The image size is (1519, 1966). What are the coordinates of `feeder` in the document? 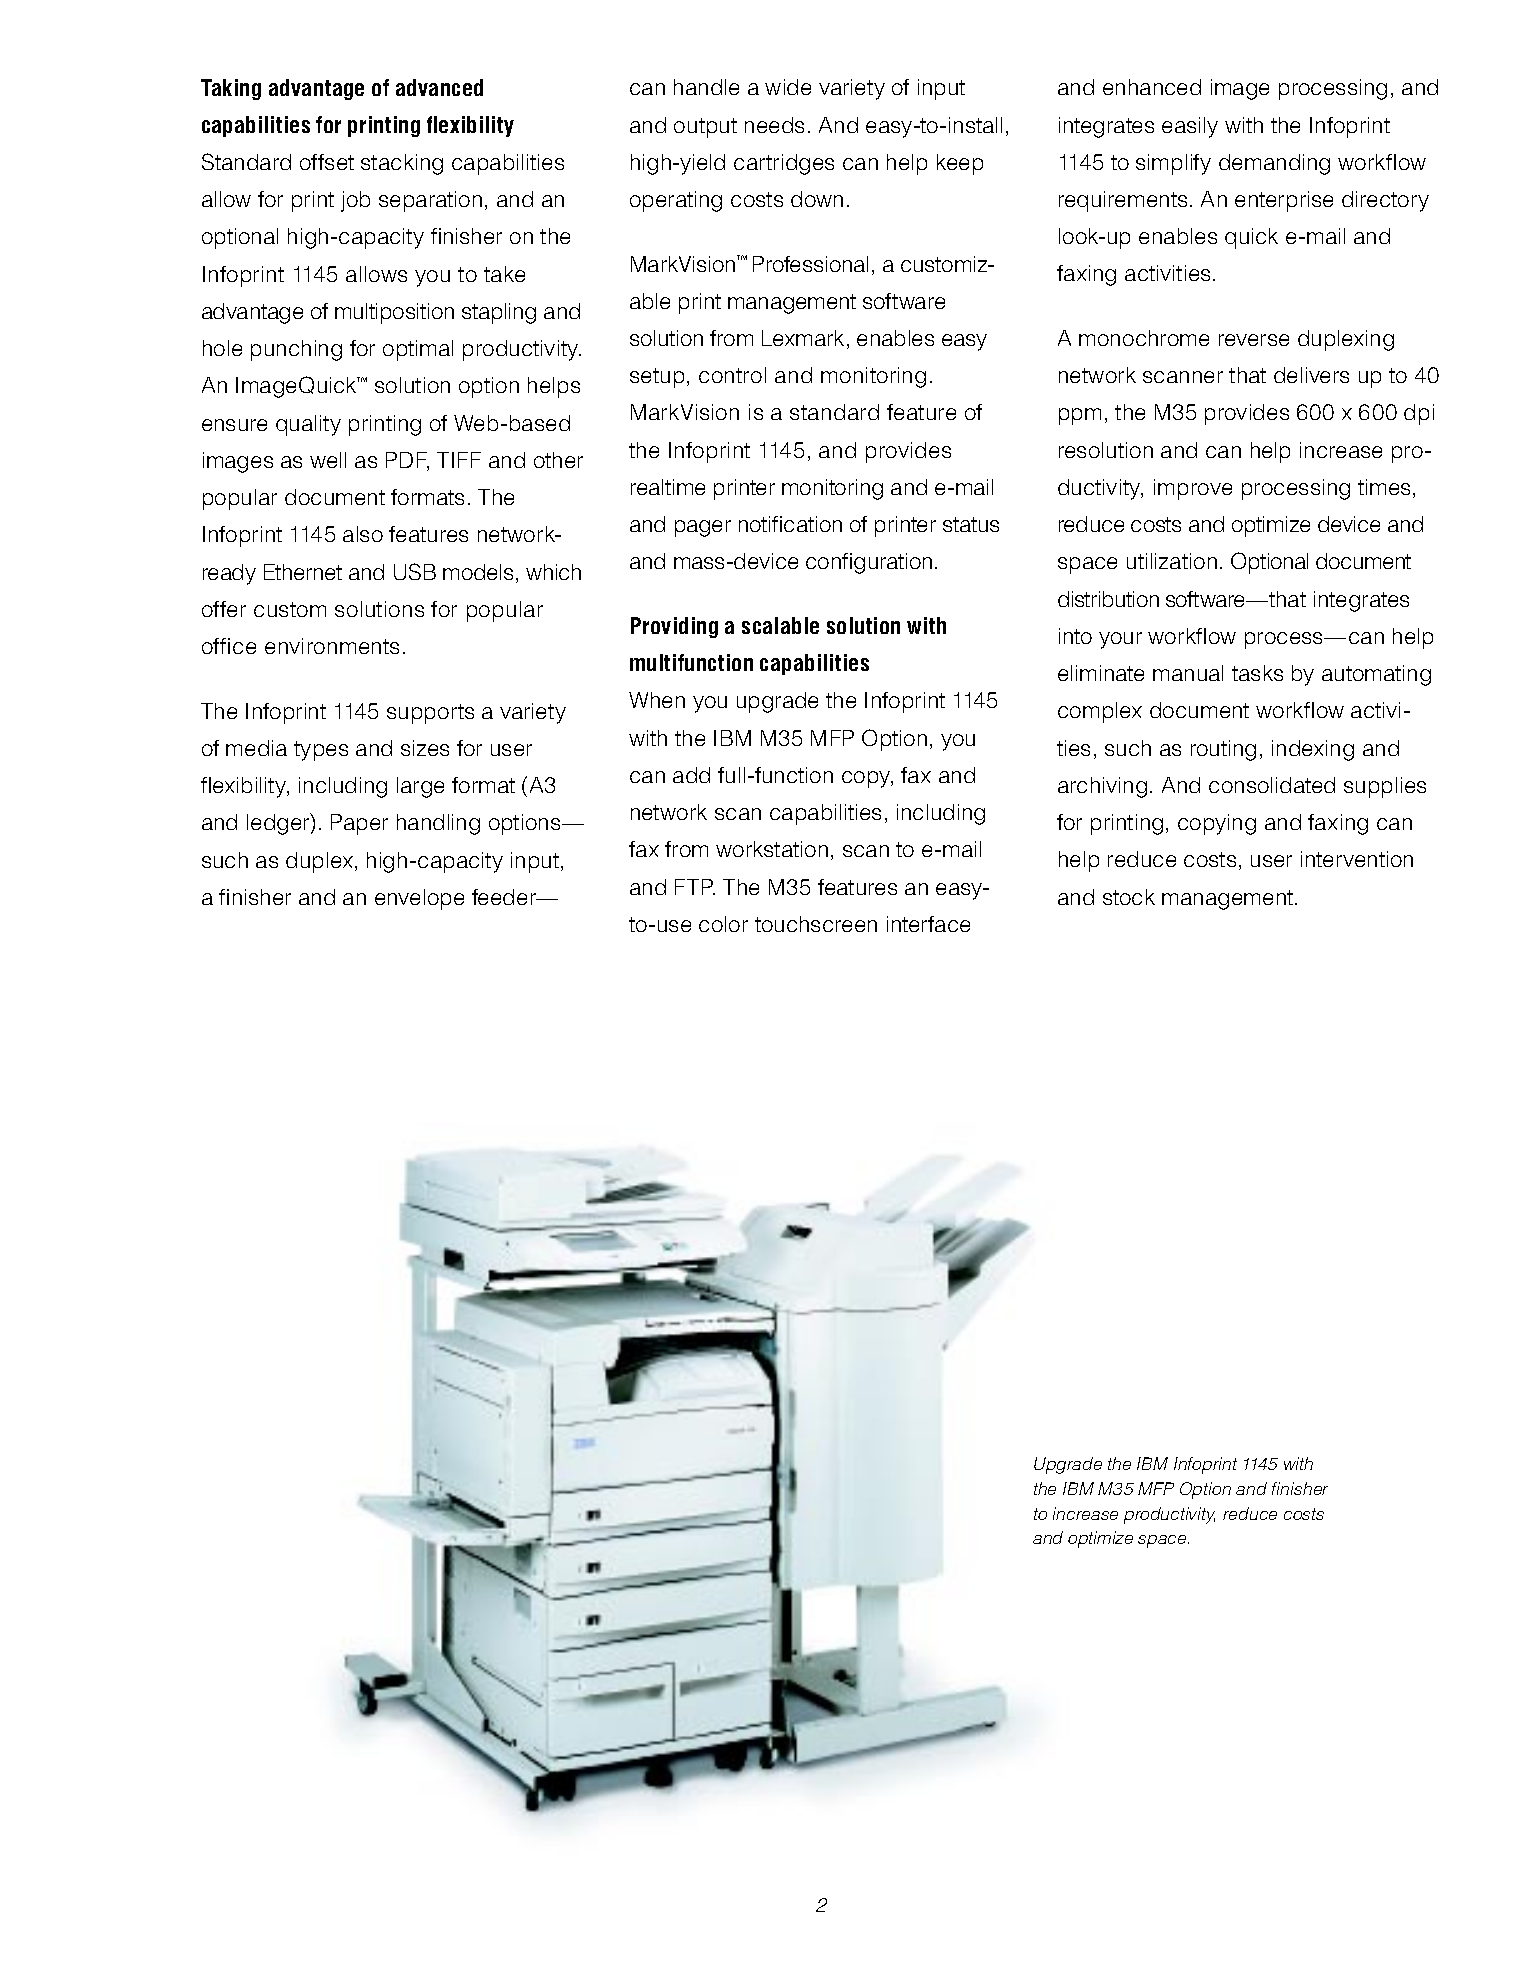 It's located at (505, 897).
